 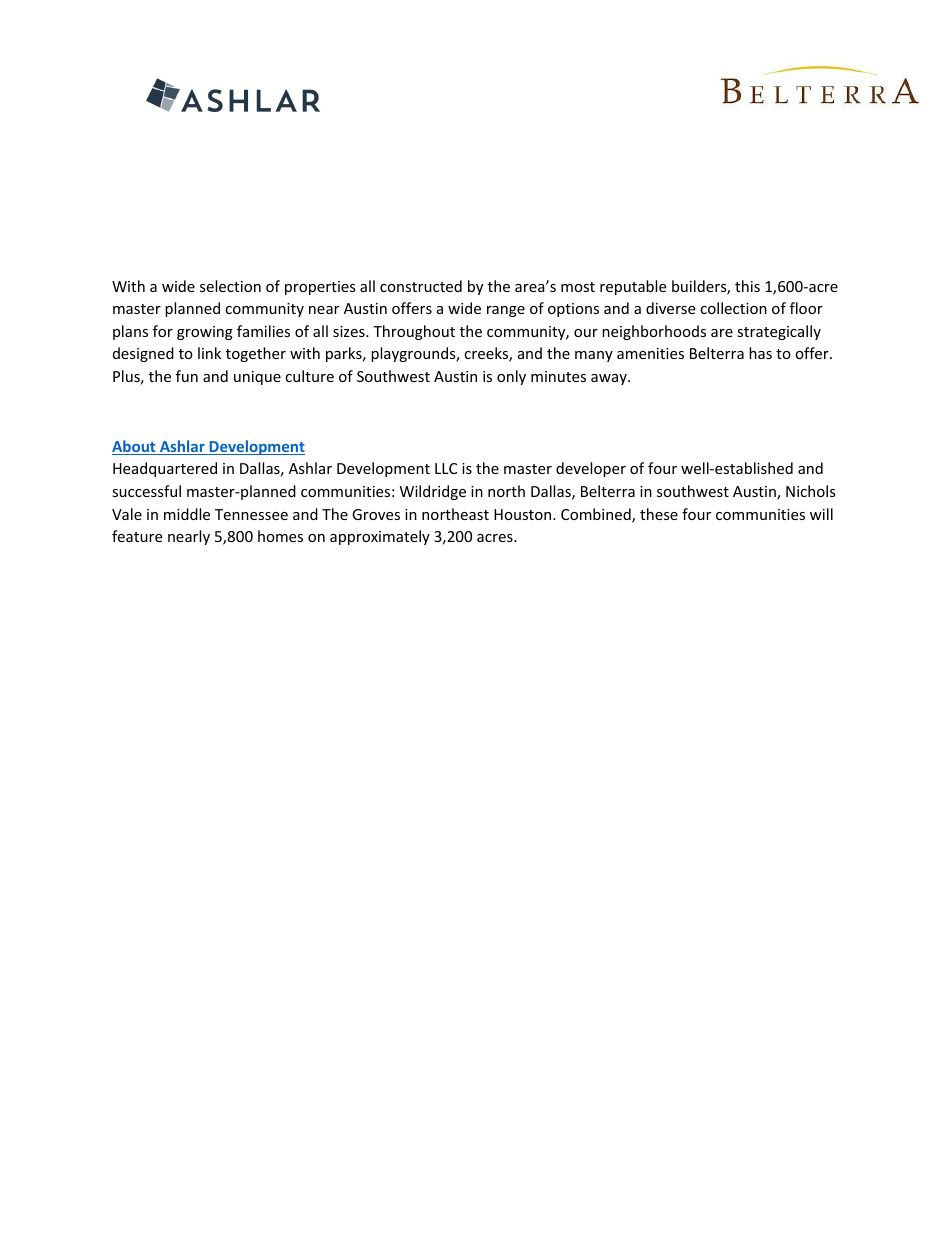 I want to click on link, so click(x=209, y=353).
